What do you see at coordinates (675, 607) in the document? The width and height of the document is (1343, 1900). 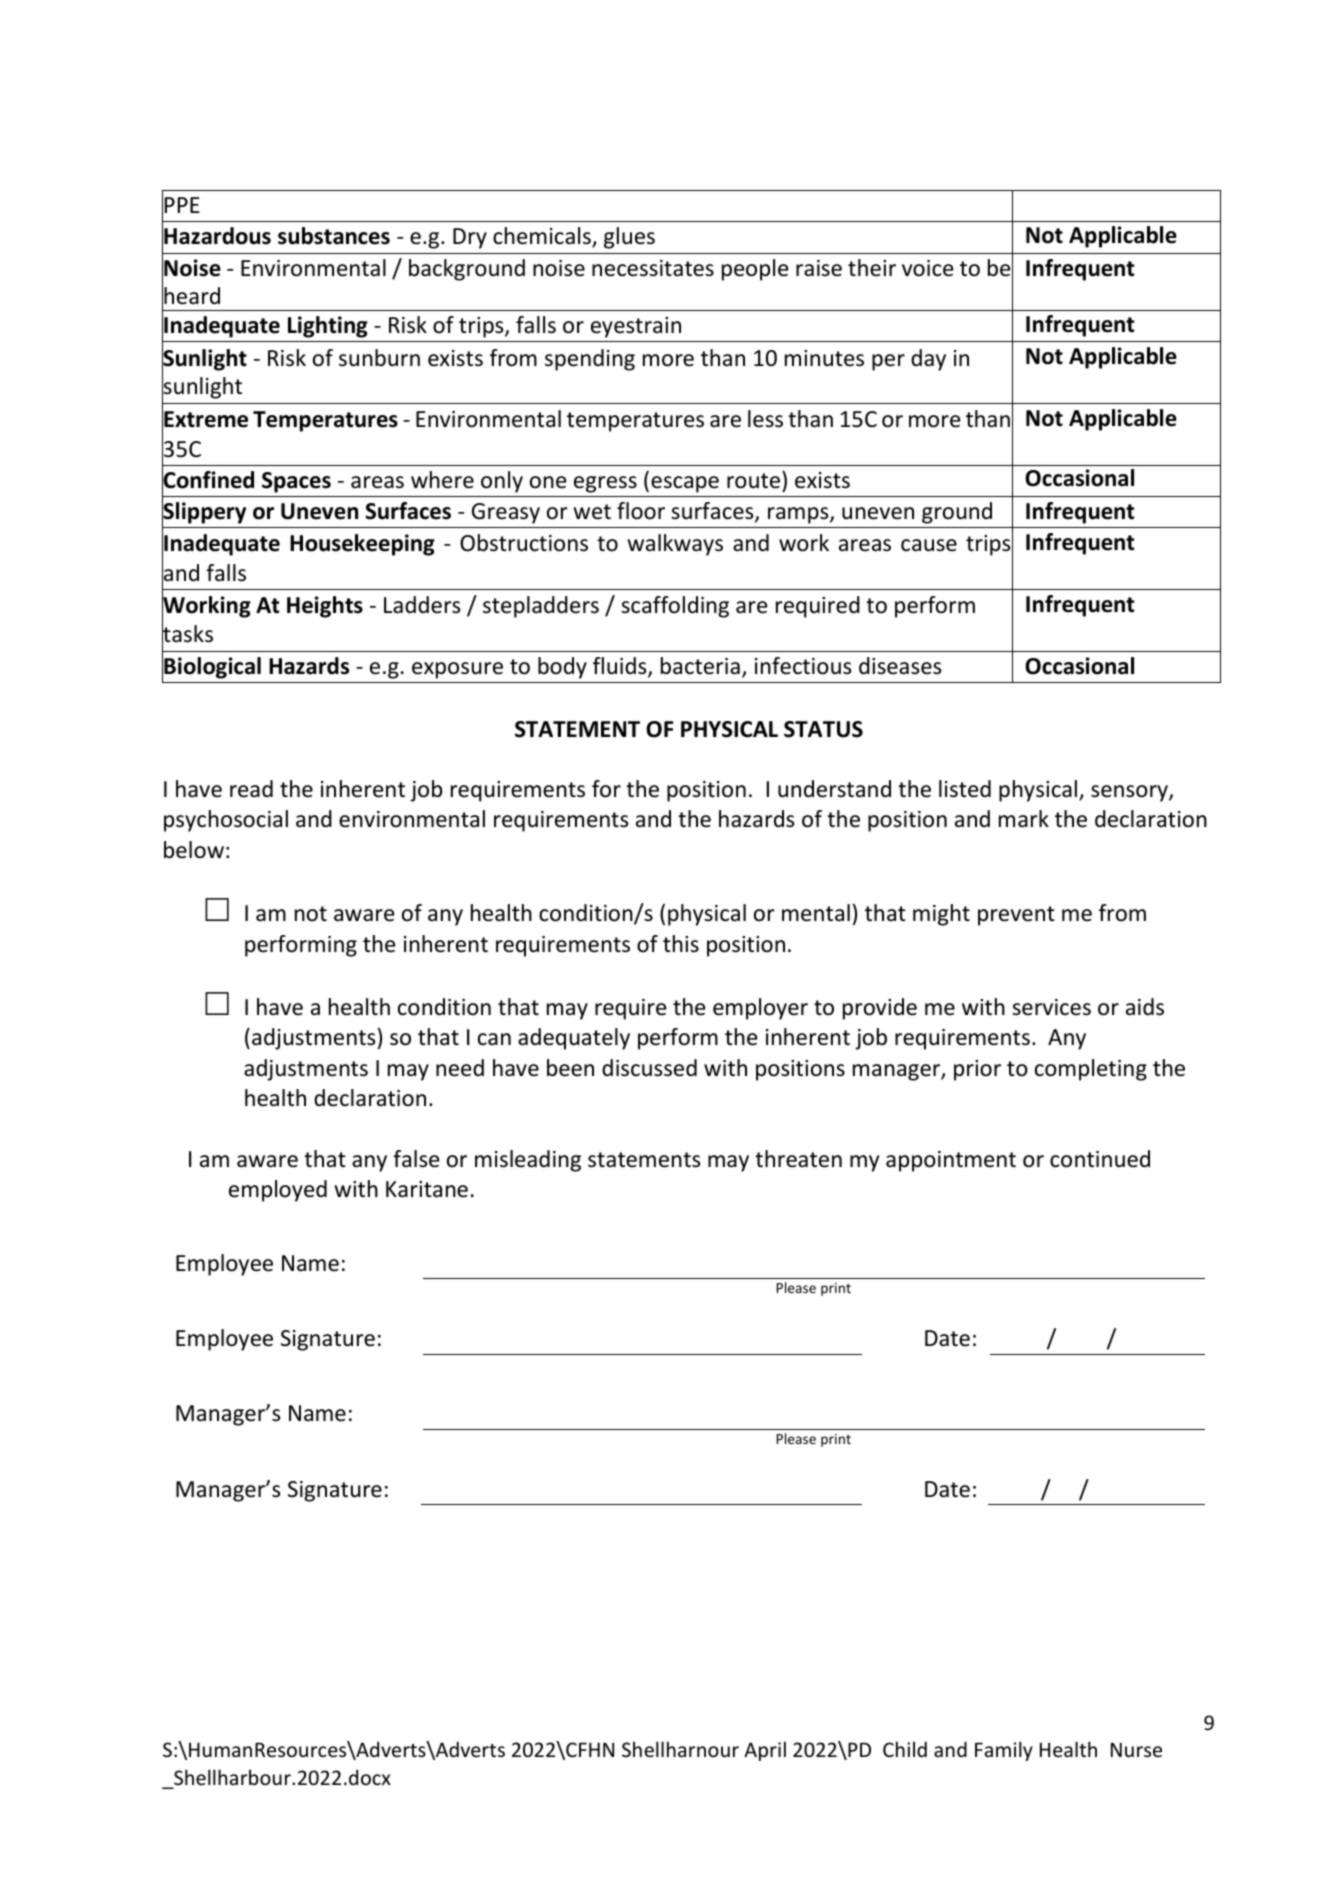 I see `scaffolding` at bounding box center [675, 607].
